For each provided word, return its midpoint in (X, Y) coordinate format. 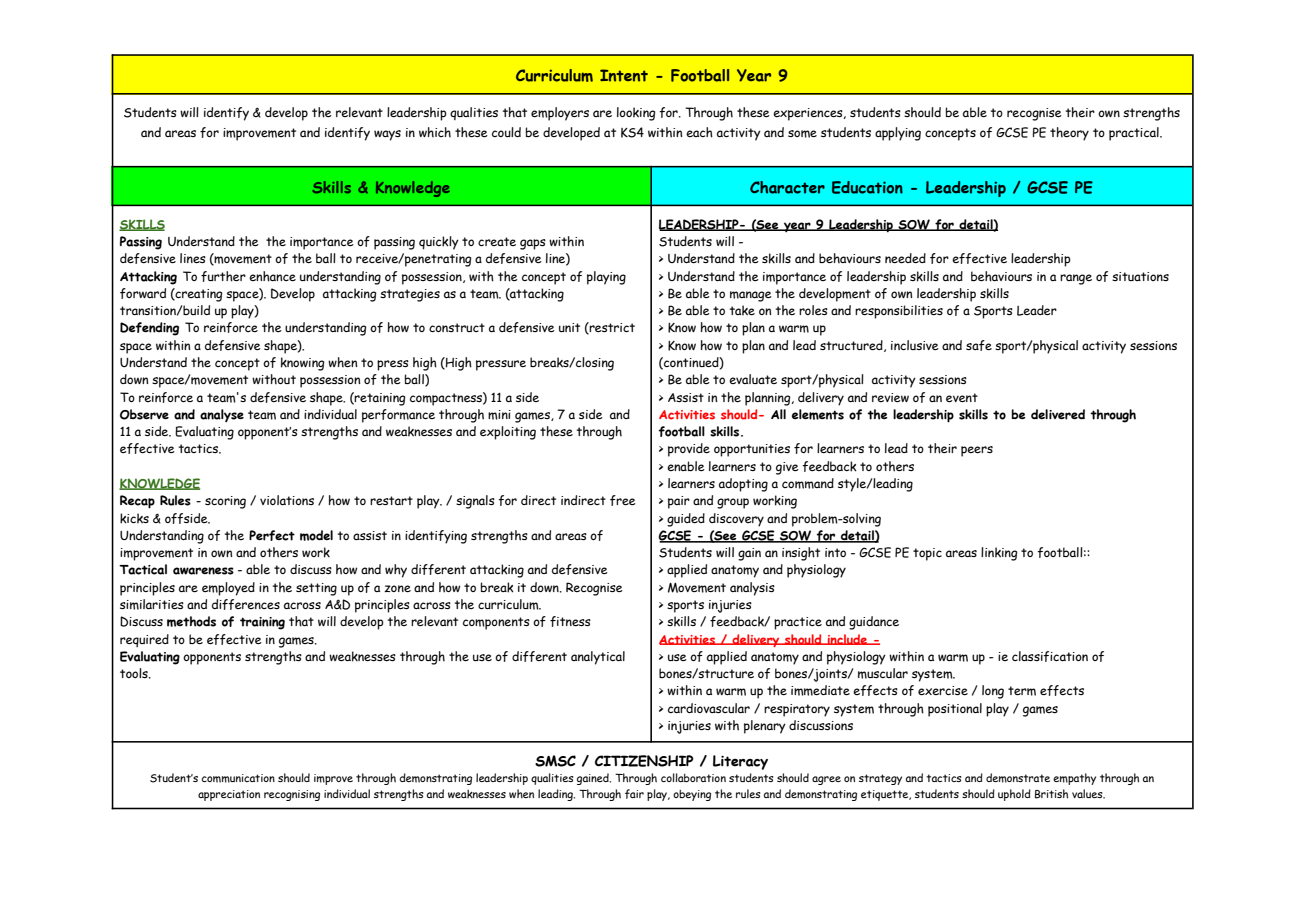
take (742, 310)
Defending (149, 329)
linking (999, 554)
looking (636, 114)
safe (979, 345)
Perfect (272, 535)
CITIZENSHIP (644, 761)
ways (387, 135)
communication (238, 778)
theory (1069, 134)
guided (686, 520)
